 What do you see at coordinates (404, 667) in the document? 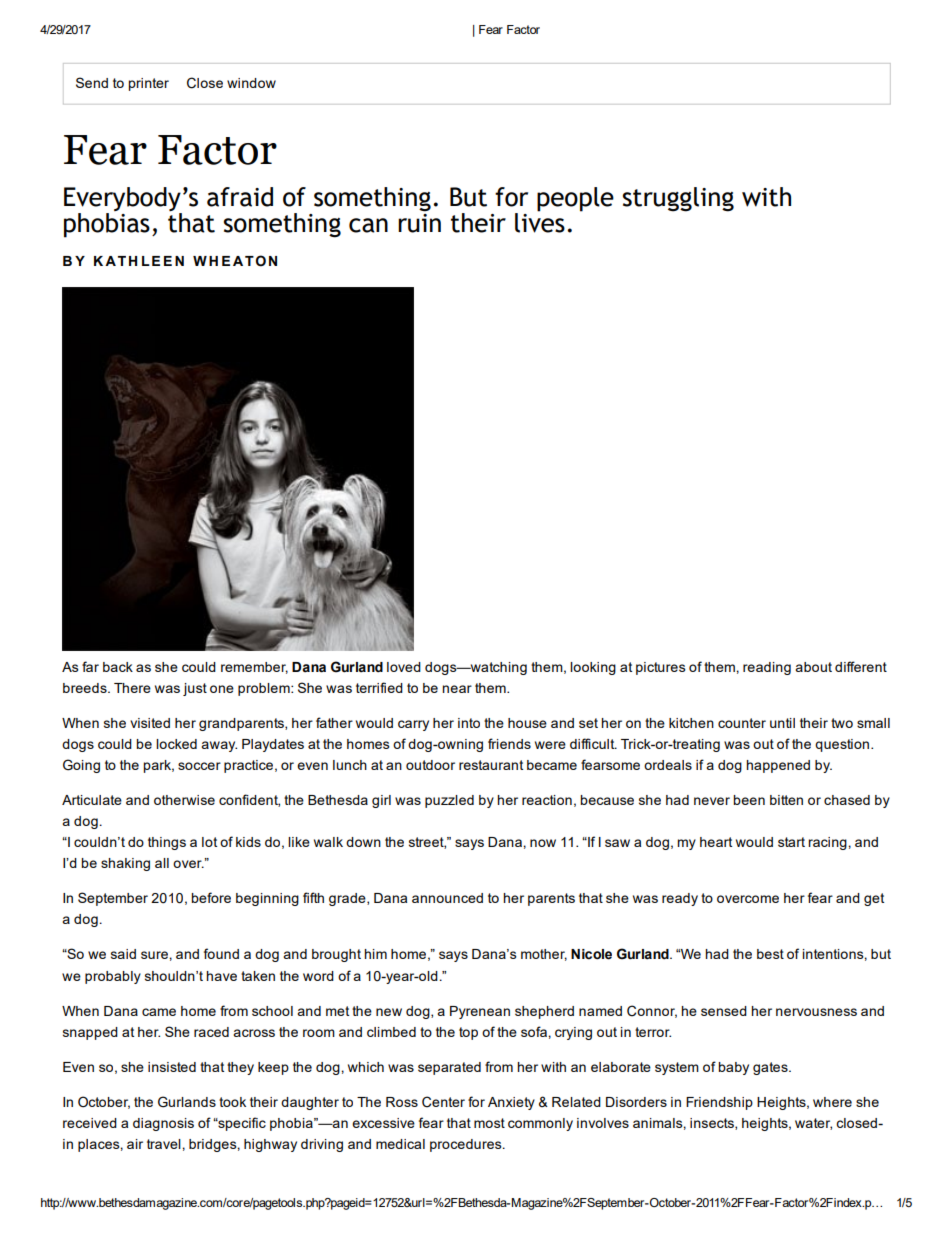
I see `loved` at bounding box center [404, 667].
